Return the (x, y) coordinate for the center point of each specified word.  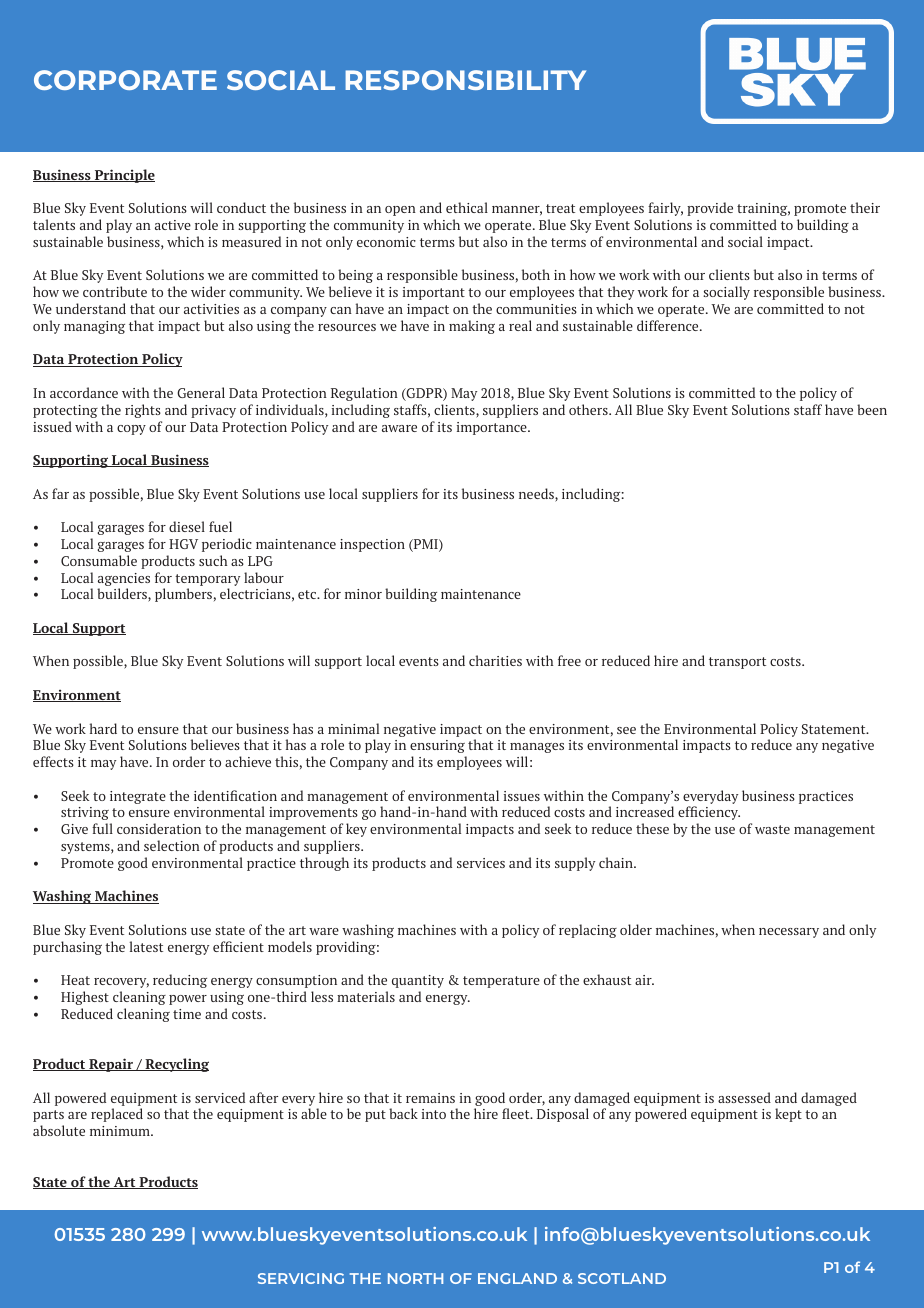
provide (710, 209)
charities (495, 660)
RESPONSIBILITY (465, 80)
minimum (121, 1131)
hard (103, 728)
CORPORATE (125, 80)
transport (737, 663)
